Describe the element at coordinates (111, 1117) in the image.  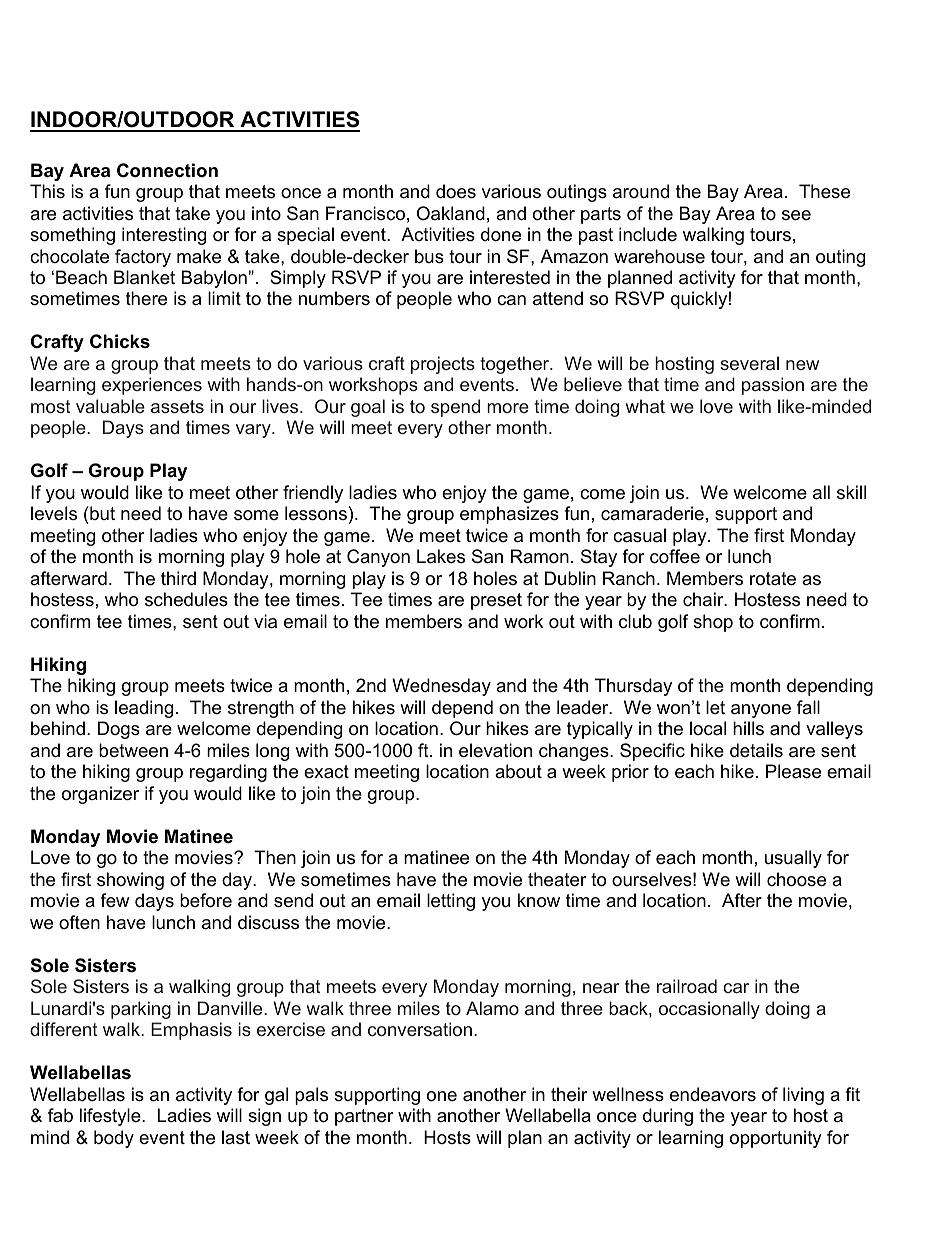
I see `lifestyle` at that location.
